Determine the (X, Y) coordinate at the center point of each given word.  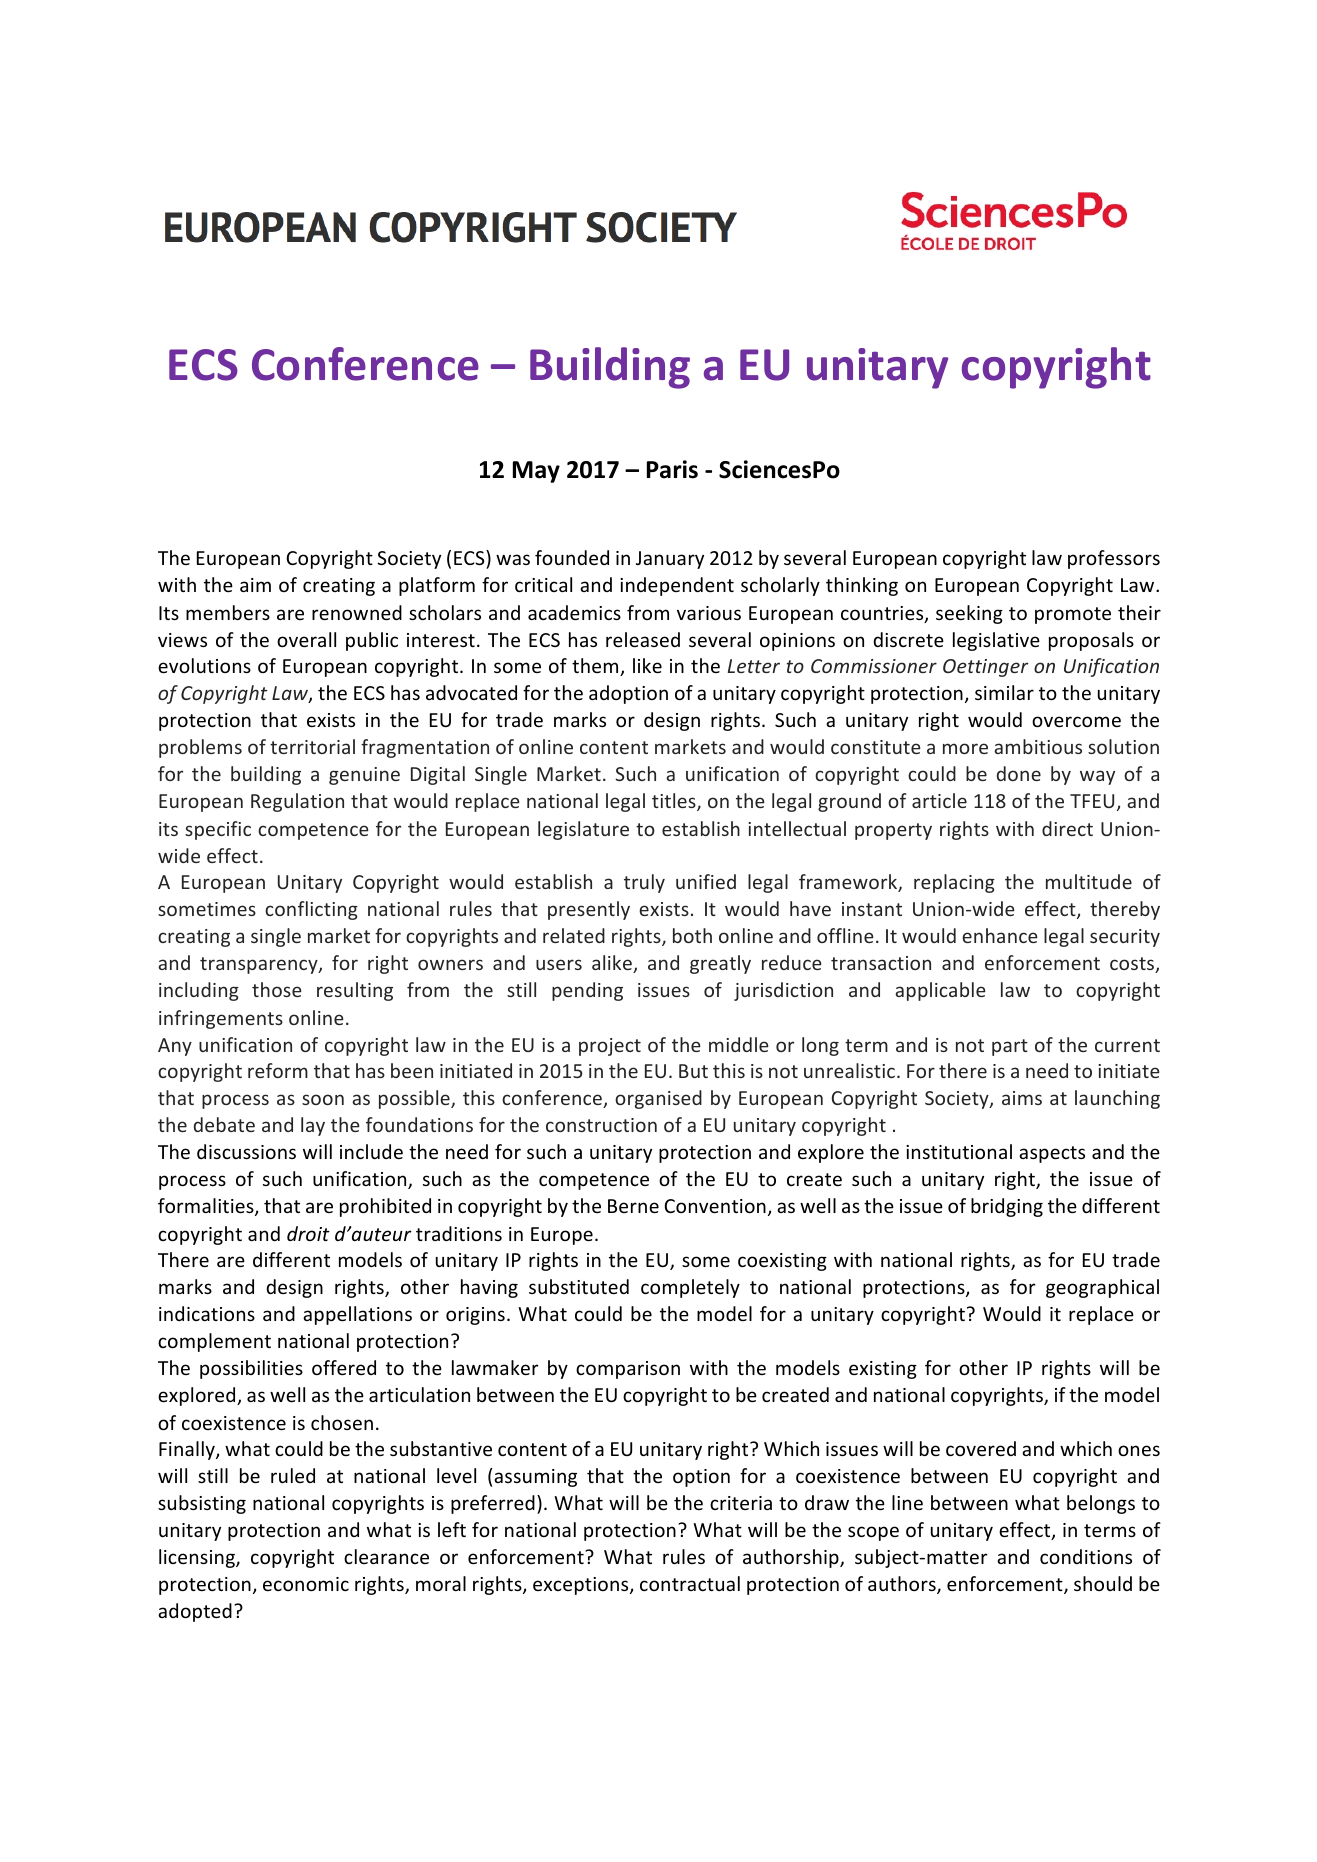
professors (1114, 559)
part (1010, 1047)
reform (278, 1070)
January (670, 560)
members (228, 612)
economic (306, 1584)
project (610, 1047)
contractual (690, 1583)
